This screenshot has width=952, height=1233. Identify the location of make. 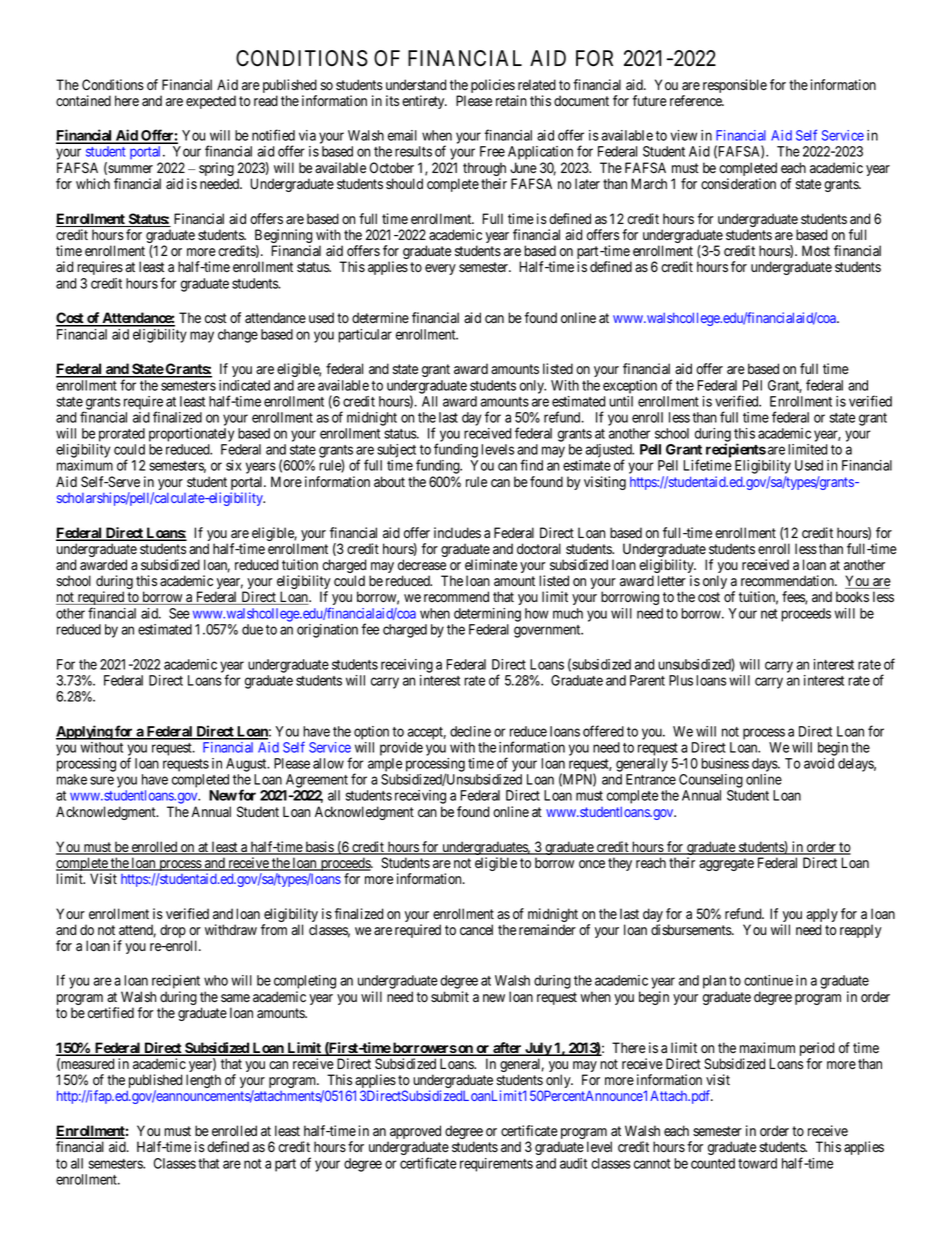
(72, 779).
